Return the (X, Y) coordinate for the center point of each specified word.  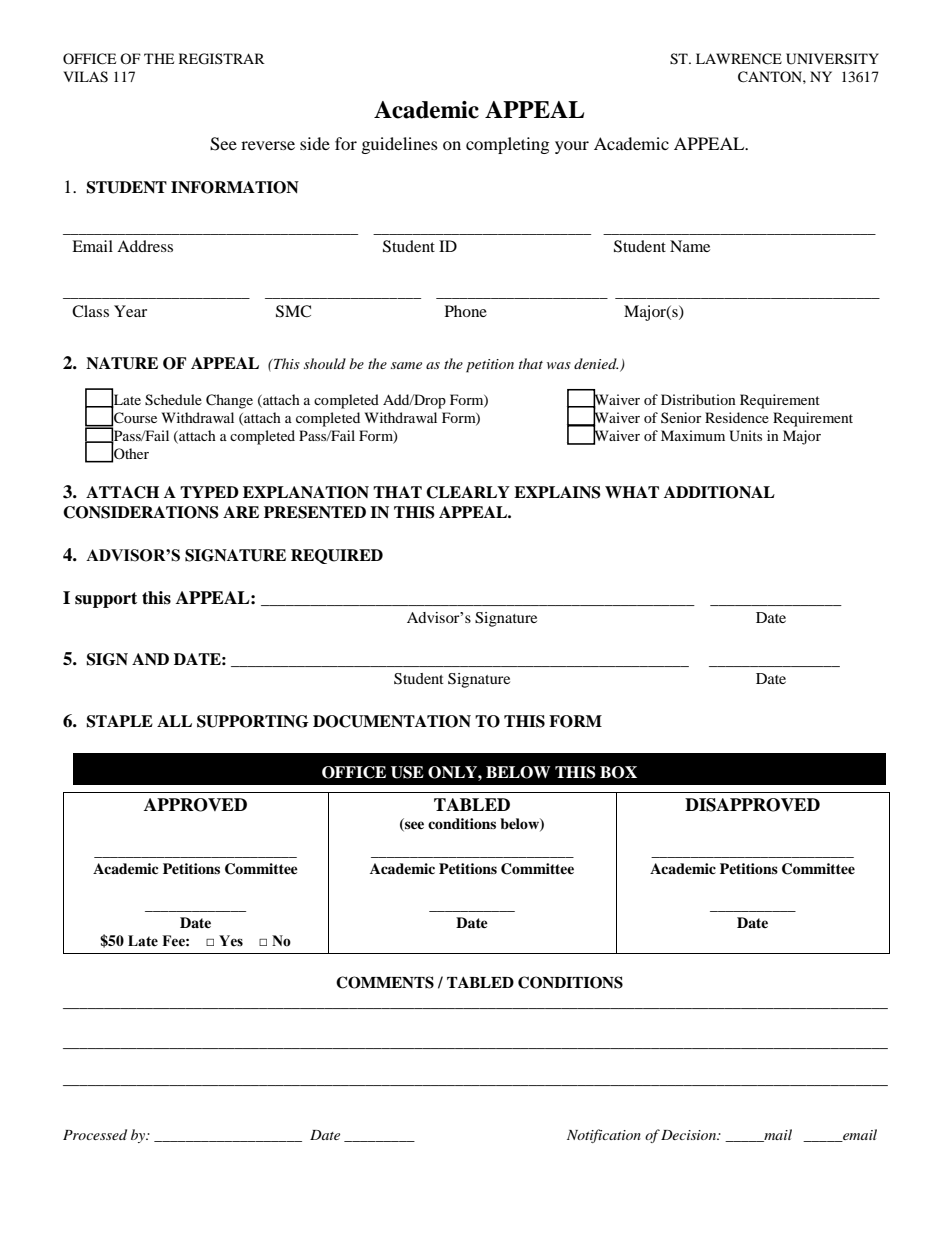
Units (745, 436)
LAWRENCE (739, 59)
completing (507, 145)
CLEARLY (468, 492)
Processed (95, 1134)
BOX (618, 772)
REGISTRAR (222, 59)
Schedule (173, 400)
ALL (174, 721)
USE (407, 772)
